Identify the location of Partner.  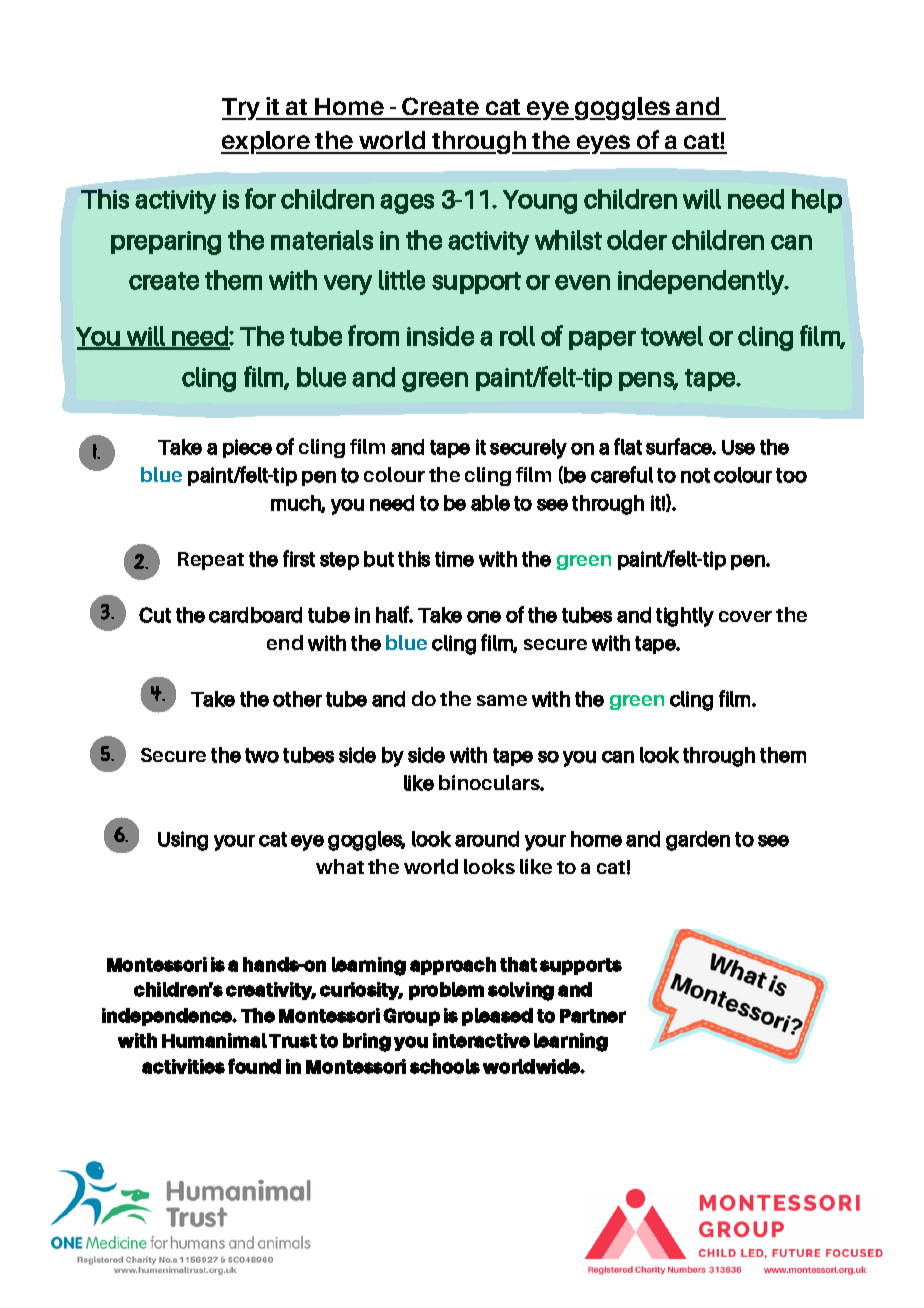
(593, 1016).
